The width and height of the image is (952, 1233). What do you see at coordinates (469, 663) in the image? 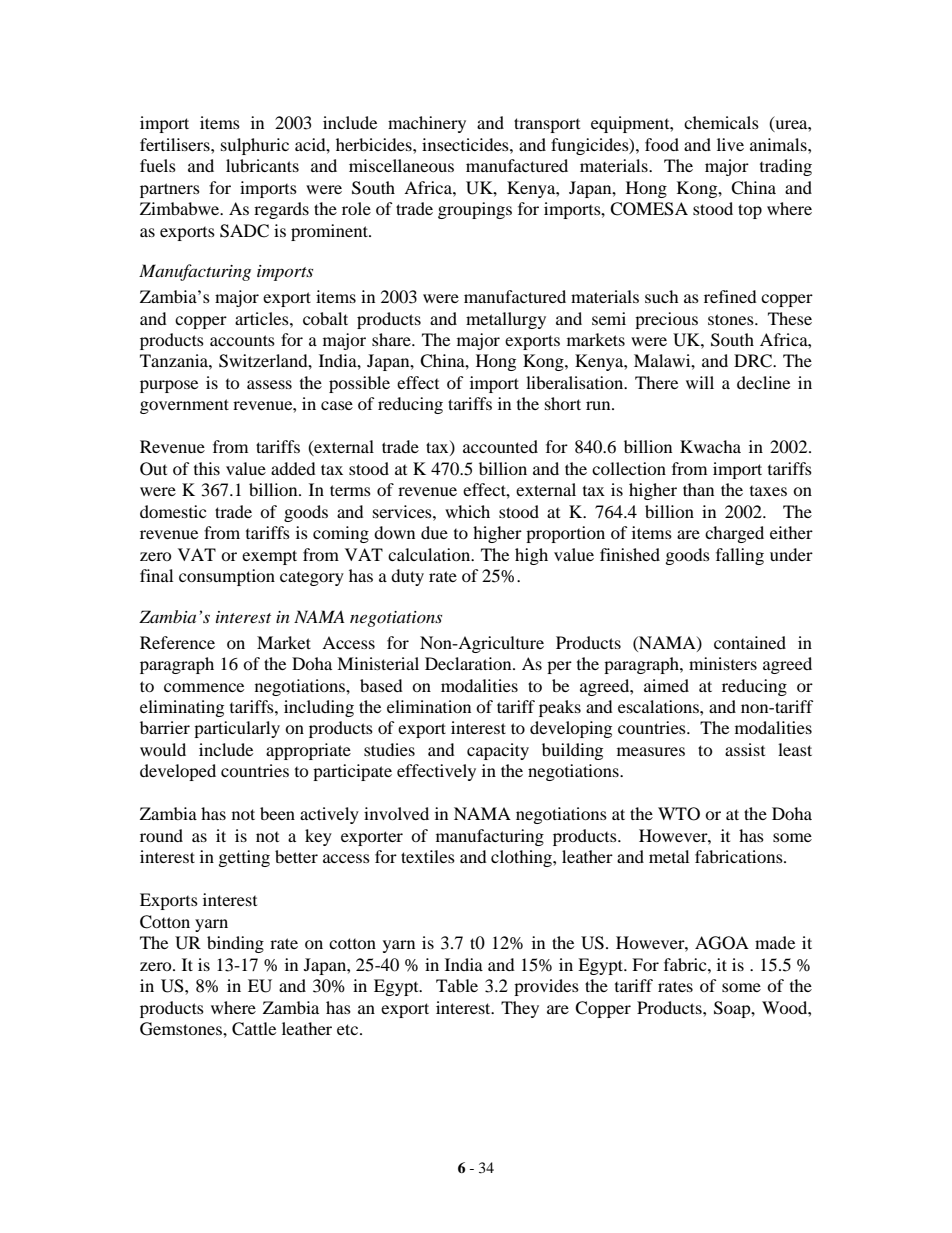
I see `Declaration` at bounding box center [469, 663].
